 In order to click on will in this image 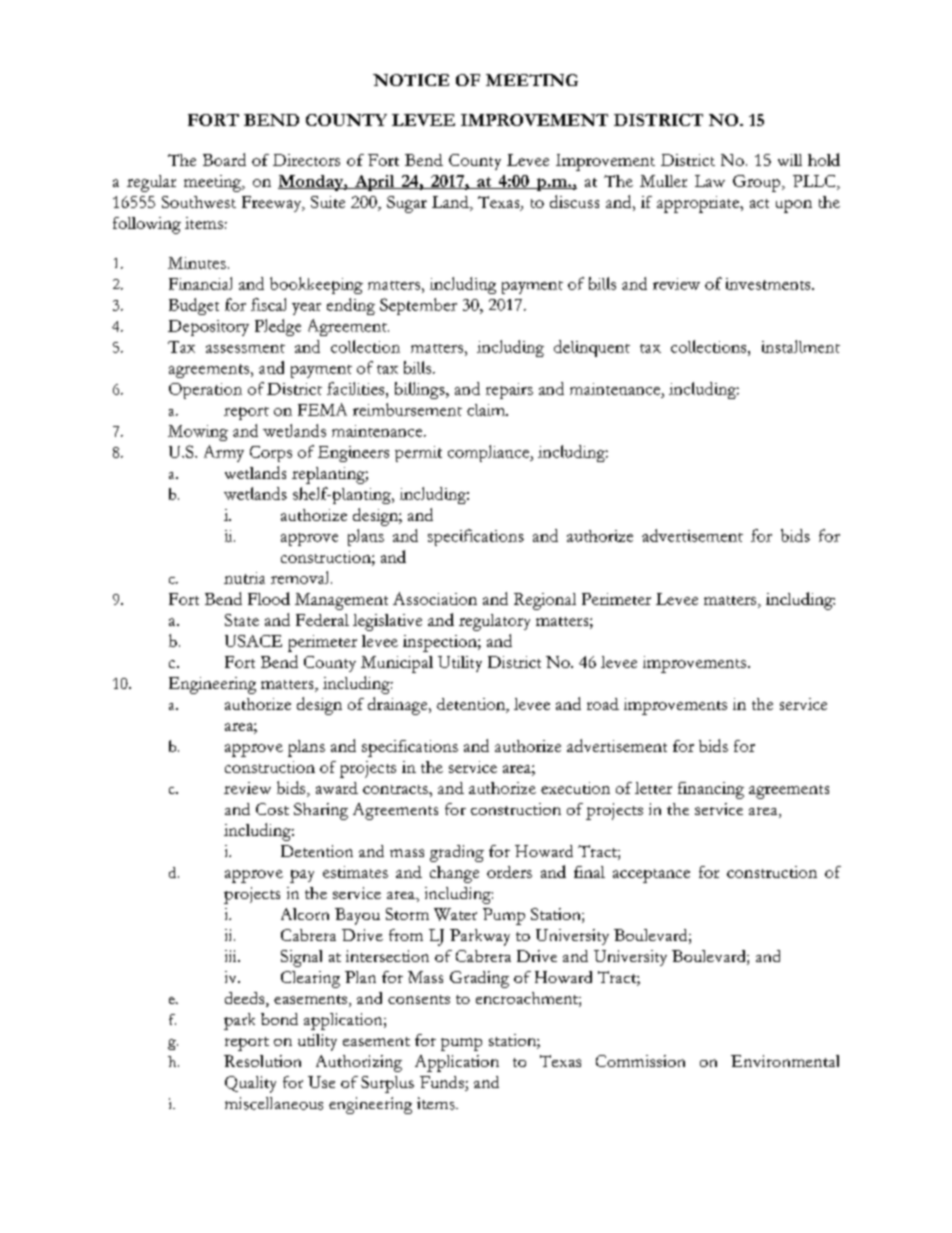, I will do `click(790, 160)`.
